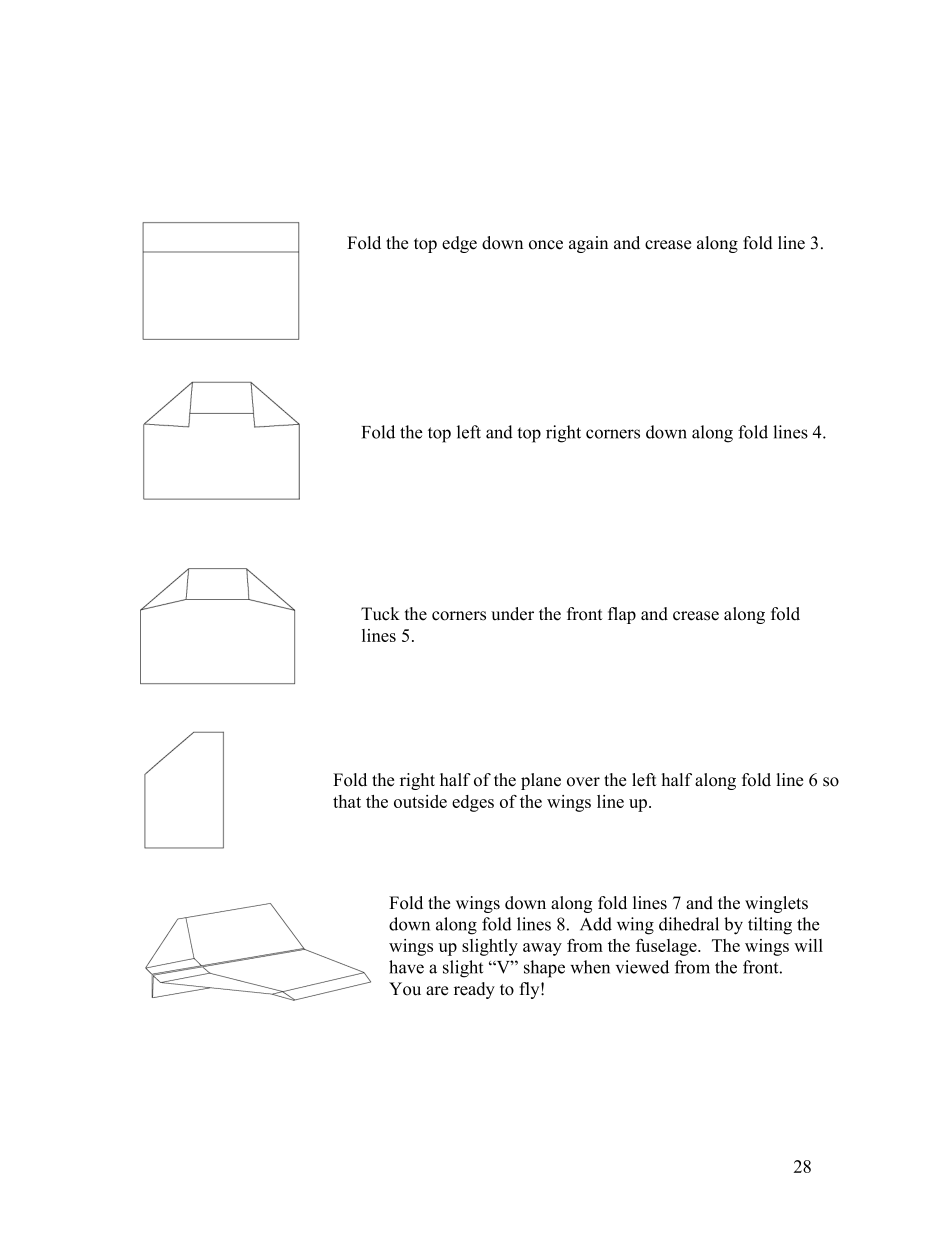 This screenshot has width=952, height=1233. I want to click on Tuck, so click(380, 614).
